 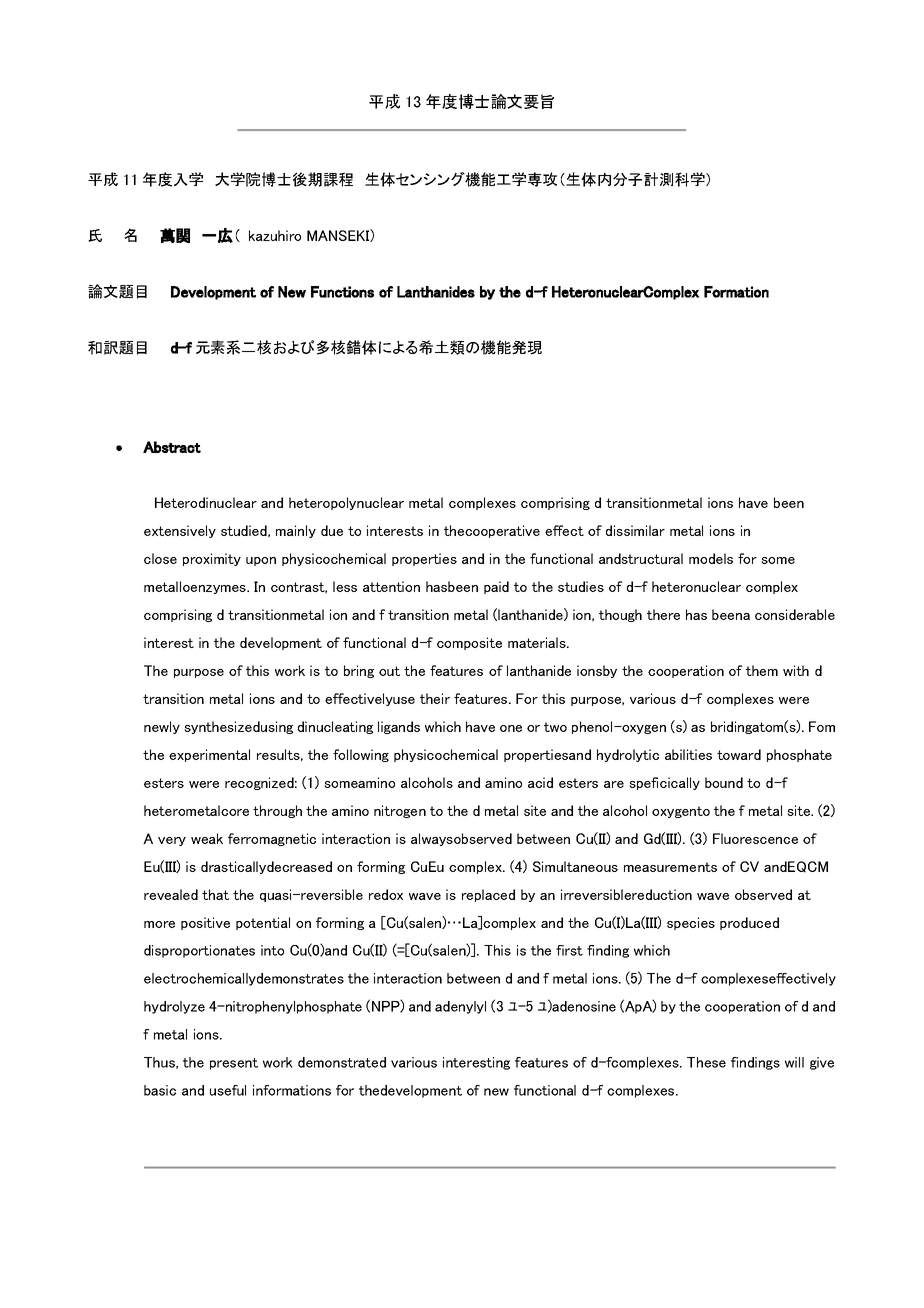 I want to click on present, so click(x=234, y=1064).
